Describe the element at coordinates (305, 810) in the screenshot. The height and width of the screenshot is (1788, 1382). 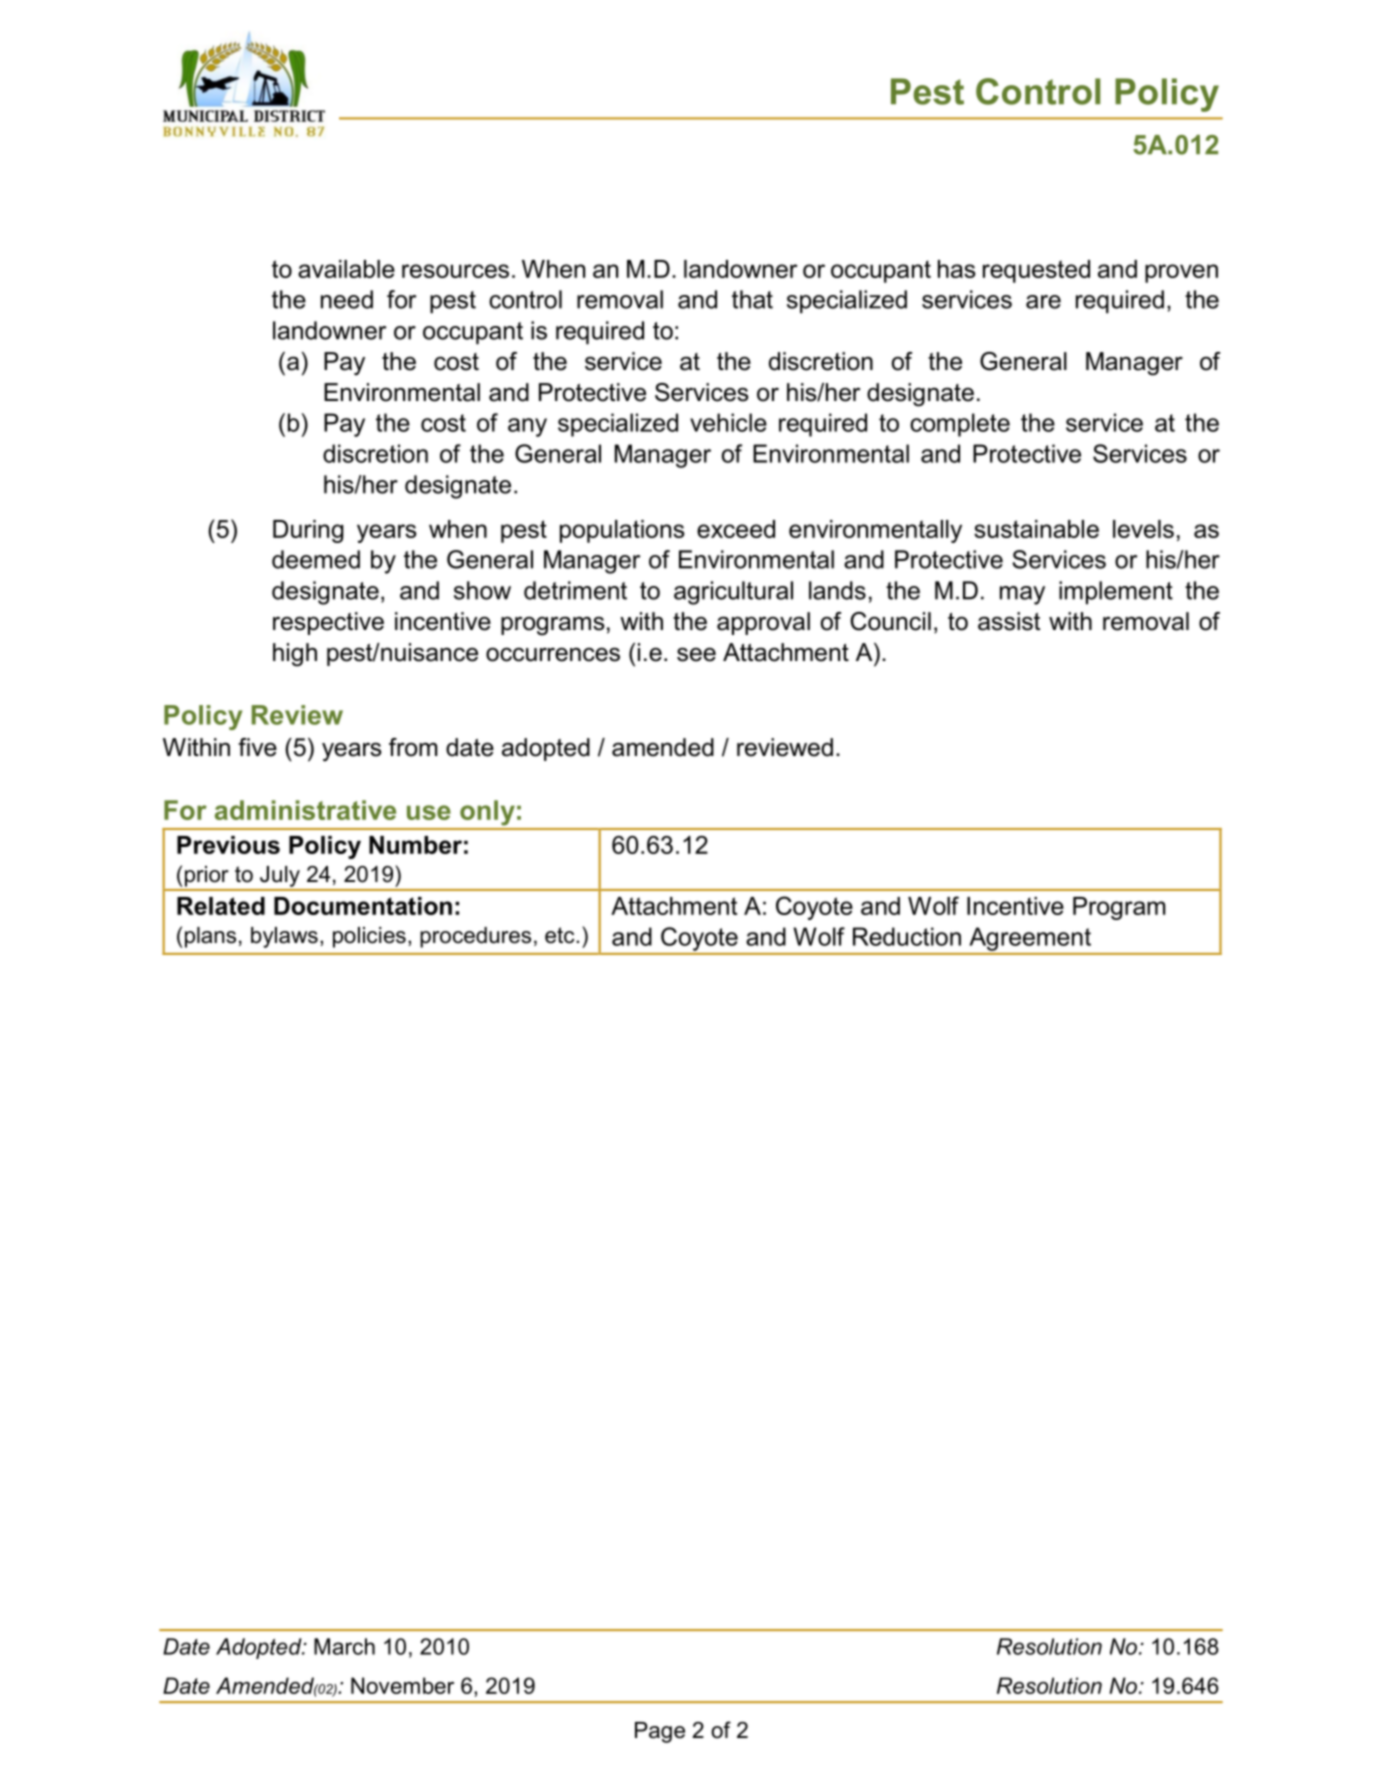
I see `administrative` at that location.
